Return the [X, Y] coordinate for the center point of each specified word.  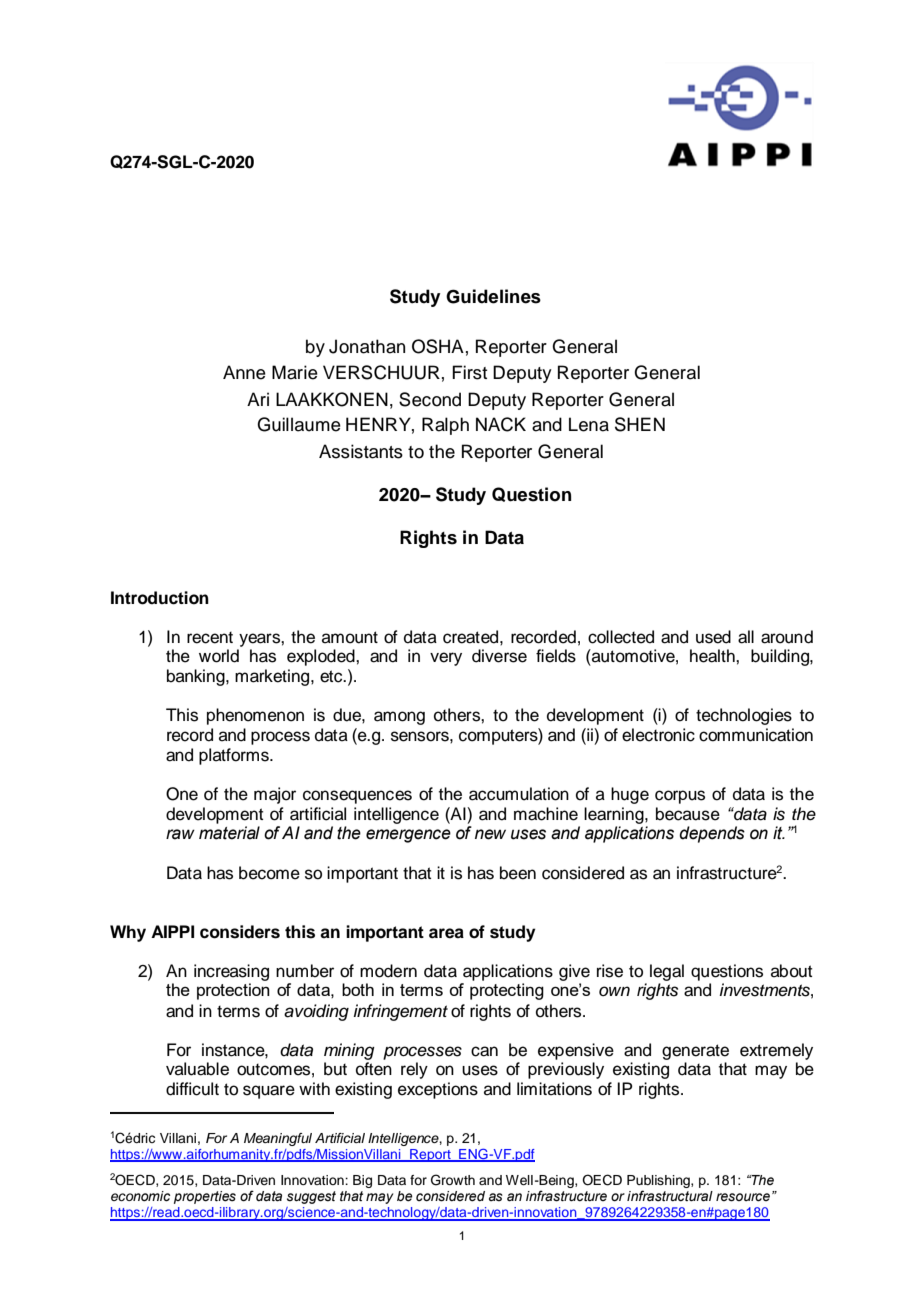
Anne [244, 372]
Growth [453, 1180]
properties [205, 1197]
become [269, 873]
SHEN [640, 424]
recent [210, 638]
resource [743, 1197]
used [713, 637]
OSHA [438, 346]
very [446, 659]
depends [712, 834]
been [518, 873]
